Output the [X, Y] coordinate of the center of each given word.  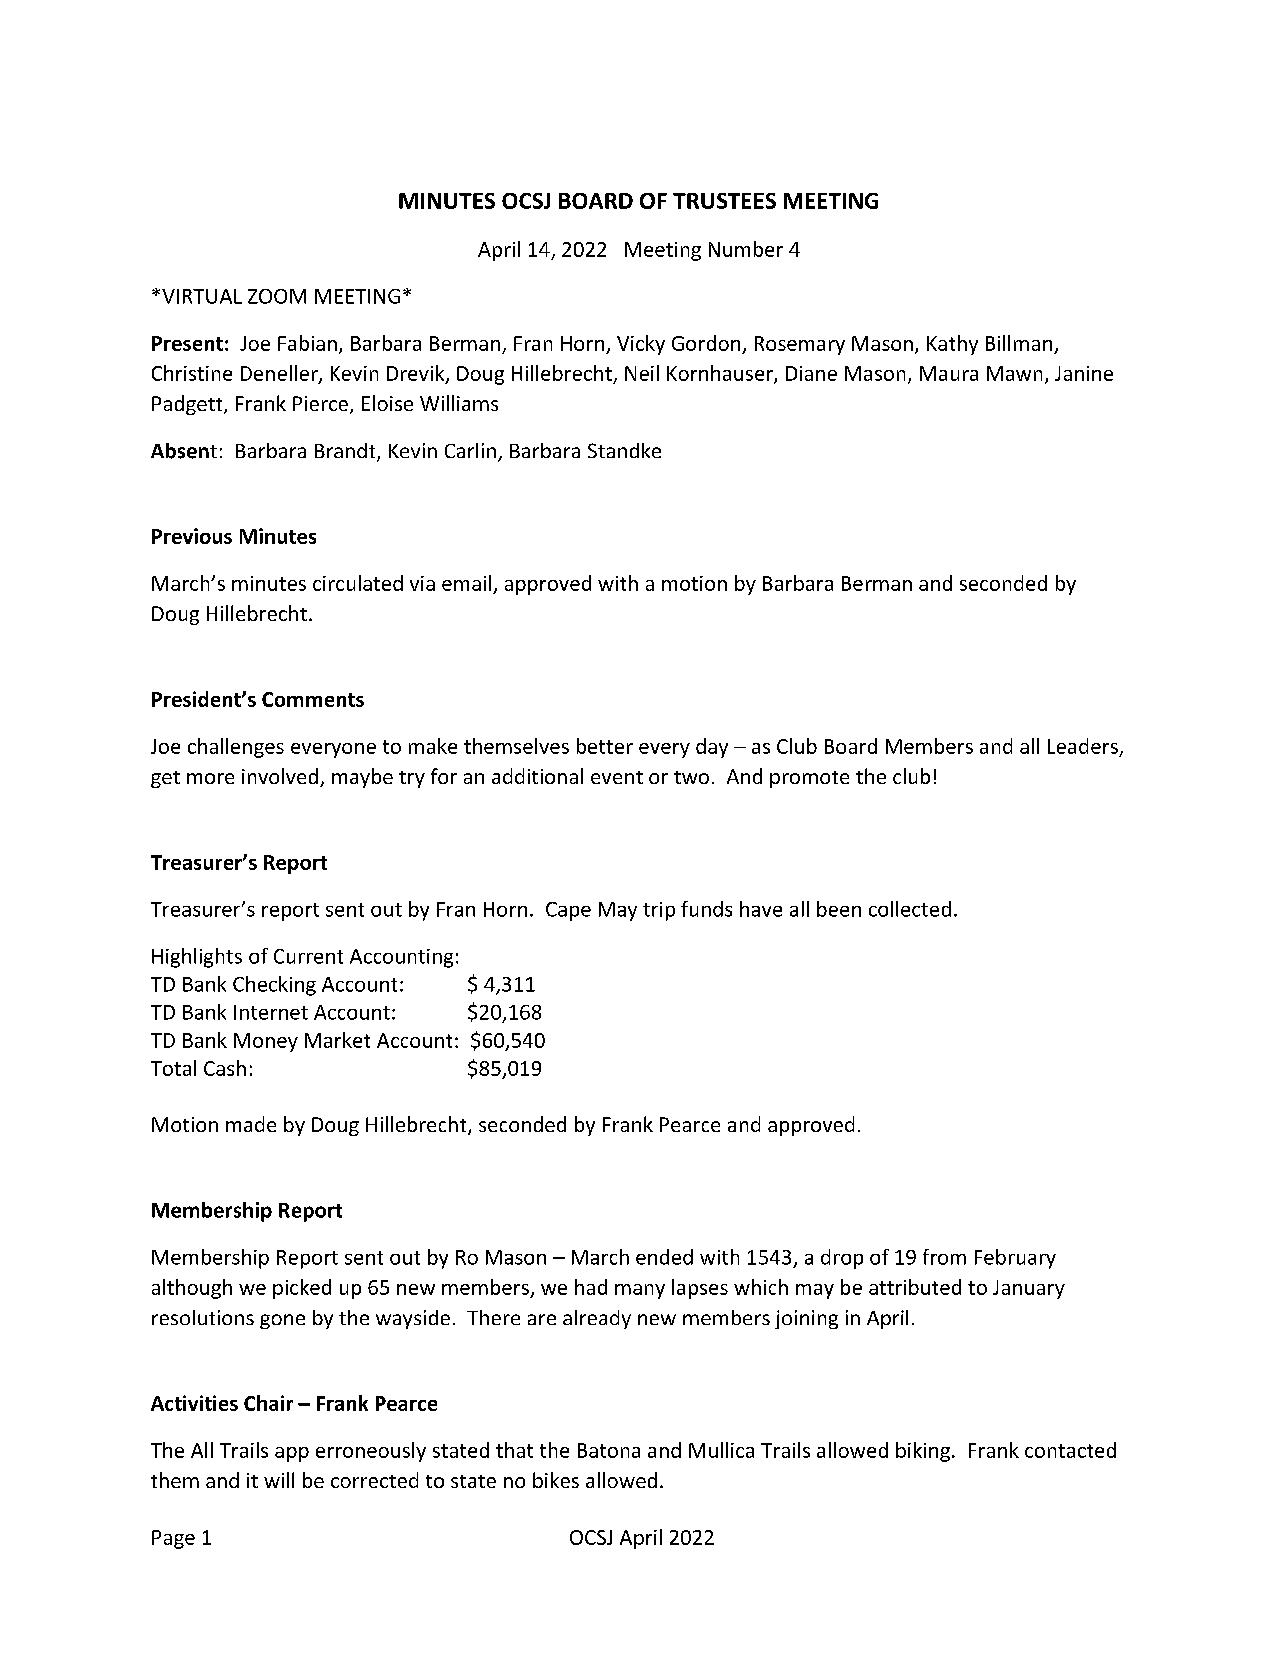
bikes [556, 1480]
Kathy [952, 345]
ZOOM [277, 296]
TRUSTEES [724, 201]
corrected [374, 1480]
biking [923, 1452]
